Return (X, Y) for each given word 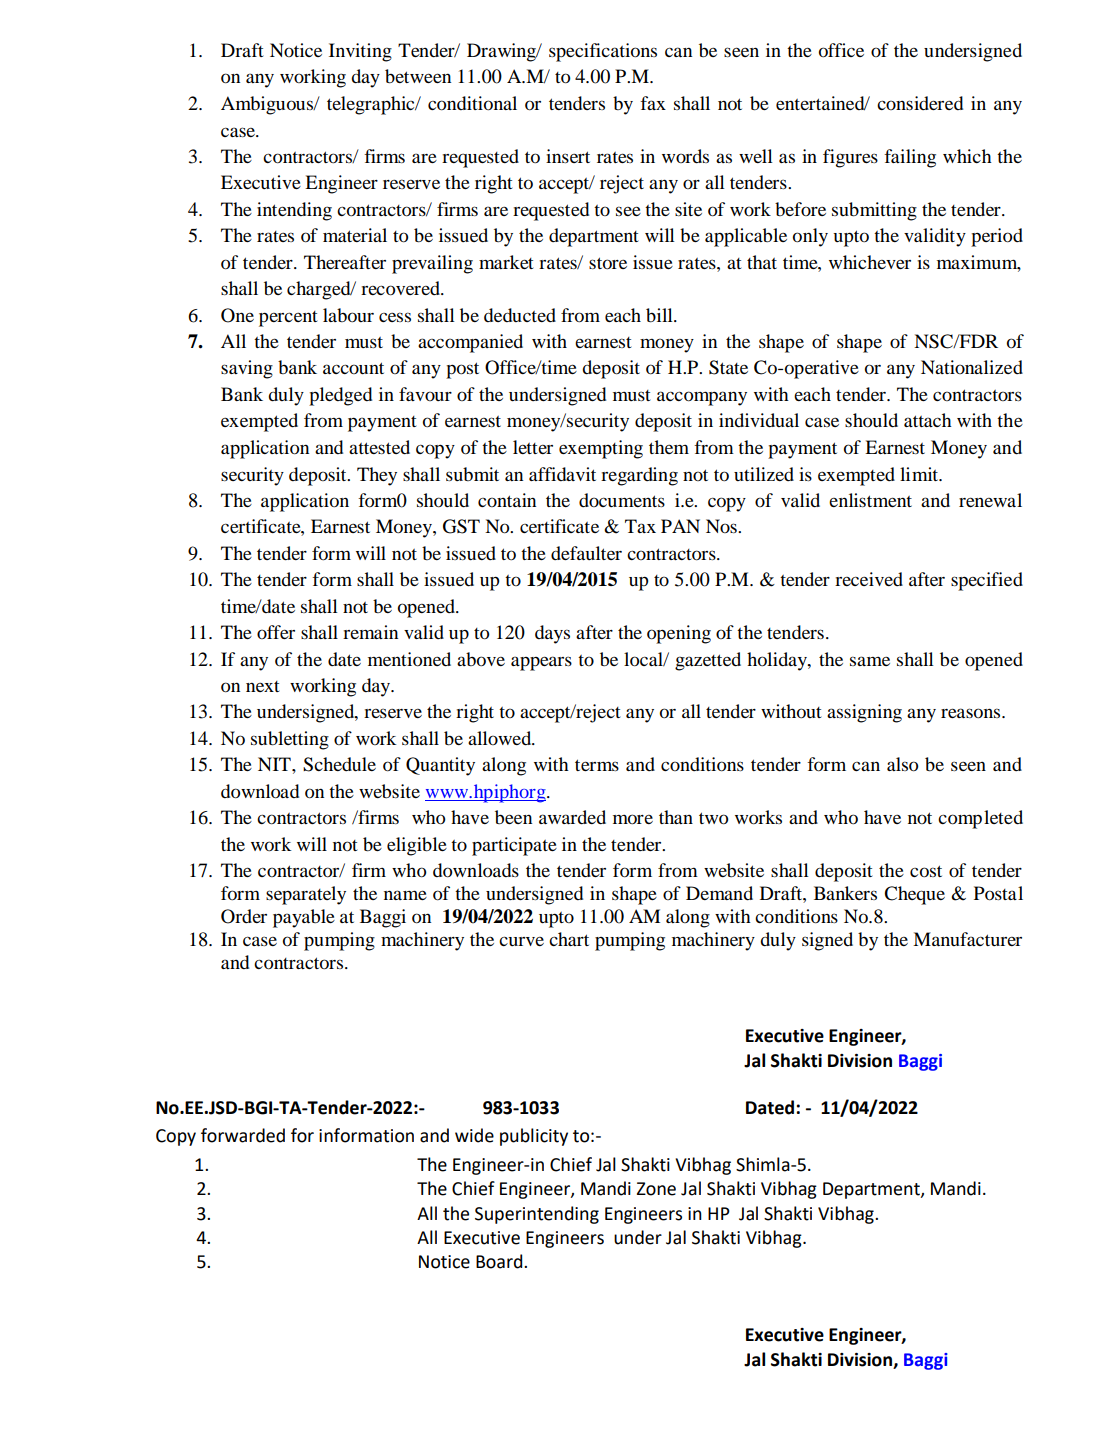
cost (926, 871)
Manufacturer (967, 939)
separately (306, 895)
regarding (639, 476)
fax (653, 103)
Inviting (360, 52)
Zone (656, 1189)
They (377, 476)
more (633, 819)
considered (920, 103)
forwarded (243, 1135)
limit (920, 474)
